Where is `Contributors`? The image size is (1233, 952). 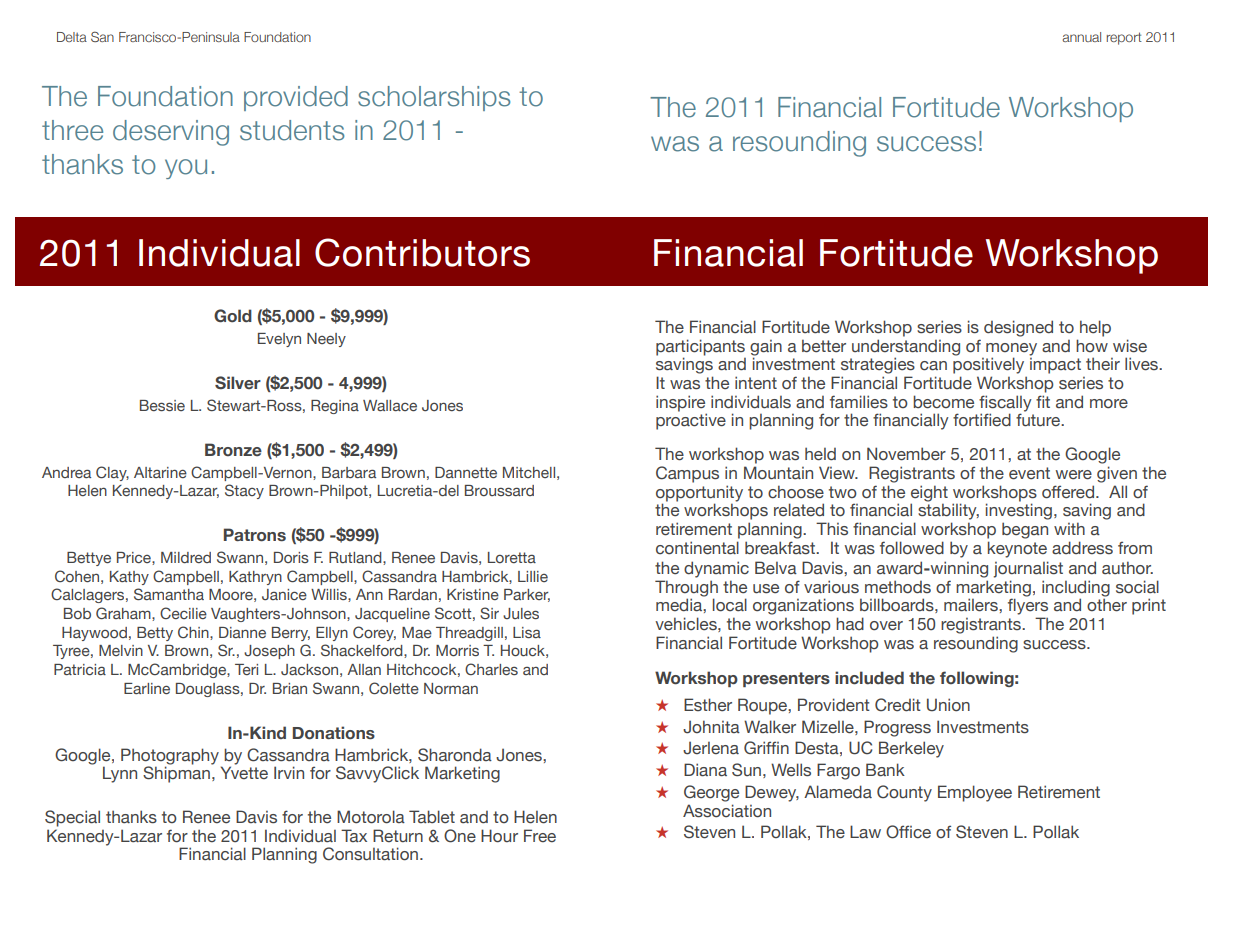
Contributors is located at coordinates (422, 252).
